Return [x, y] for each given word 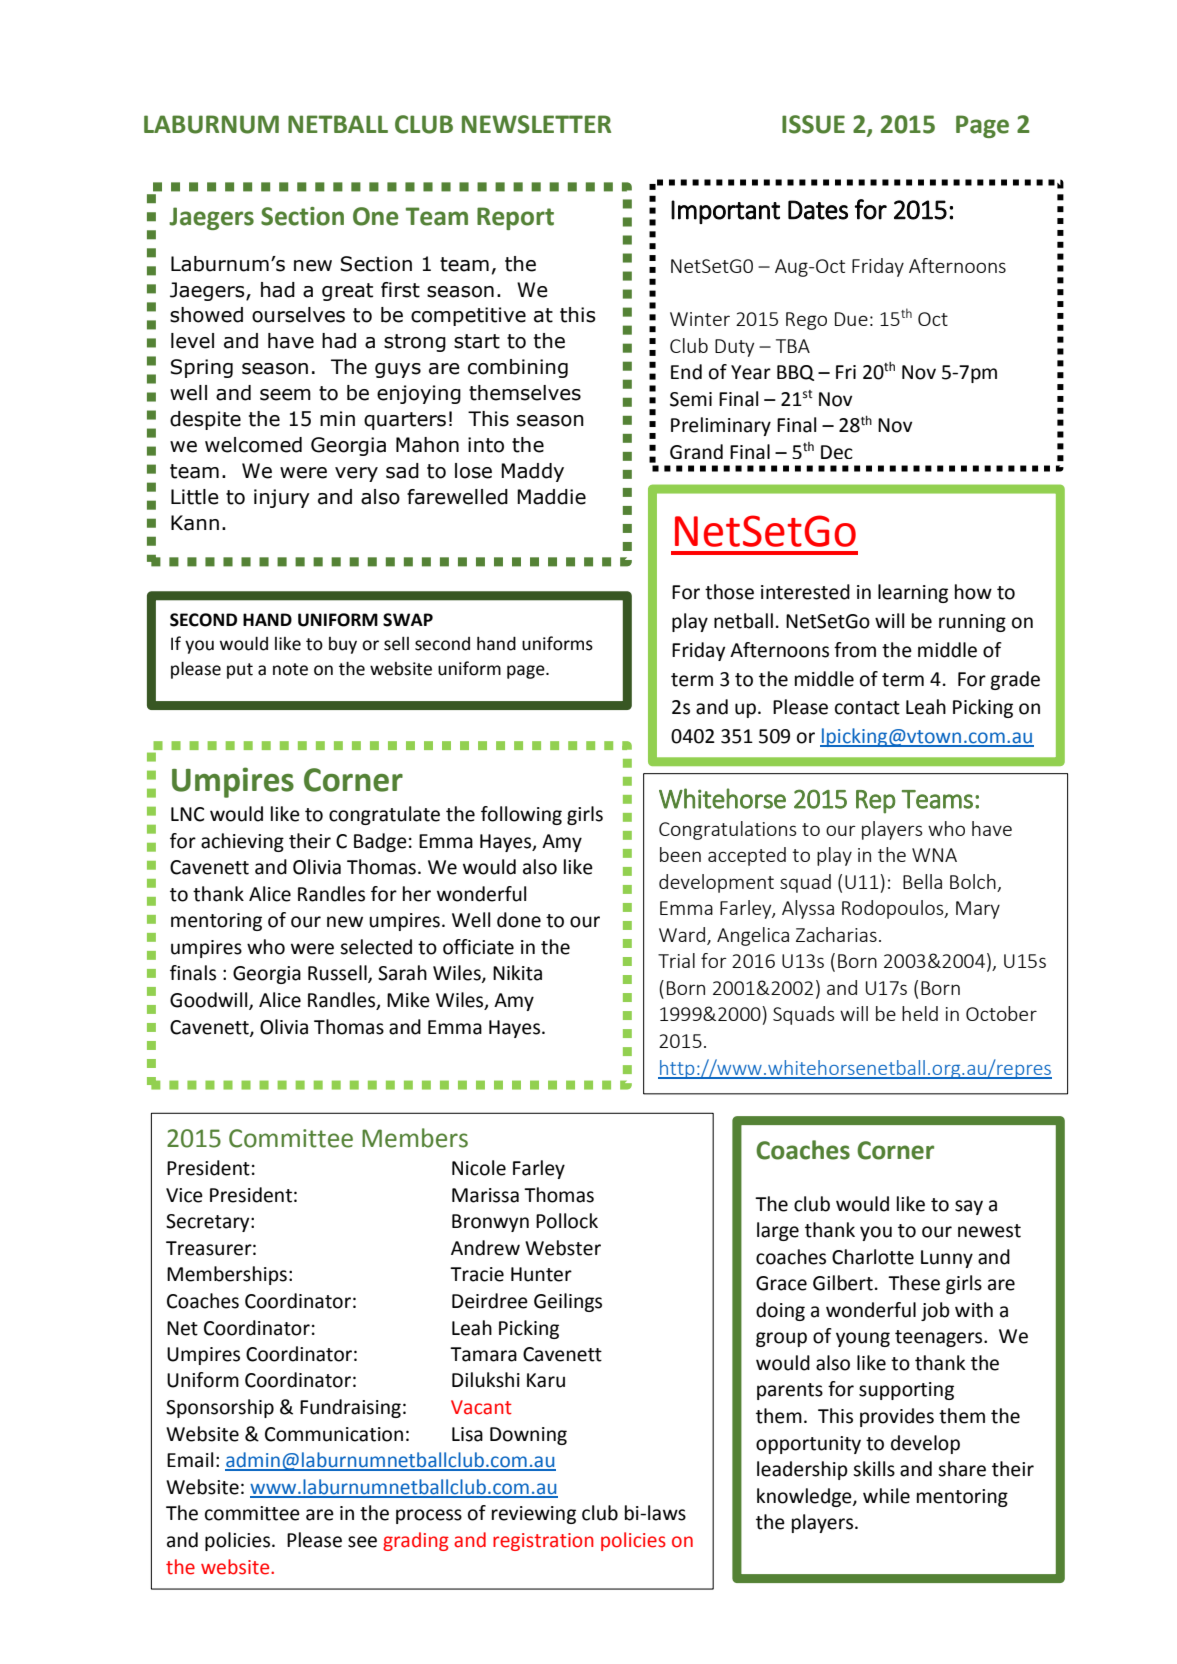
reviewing [534, 1515]
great [347, 292]
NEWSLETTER [536, 124]
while [886, 1496]
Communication [334, 1434]
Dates [818, 210]
